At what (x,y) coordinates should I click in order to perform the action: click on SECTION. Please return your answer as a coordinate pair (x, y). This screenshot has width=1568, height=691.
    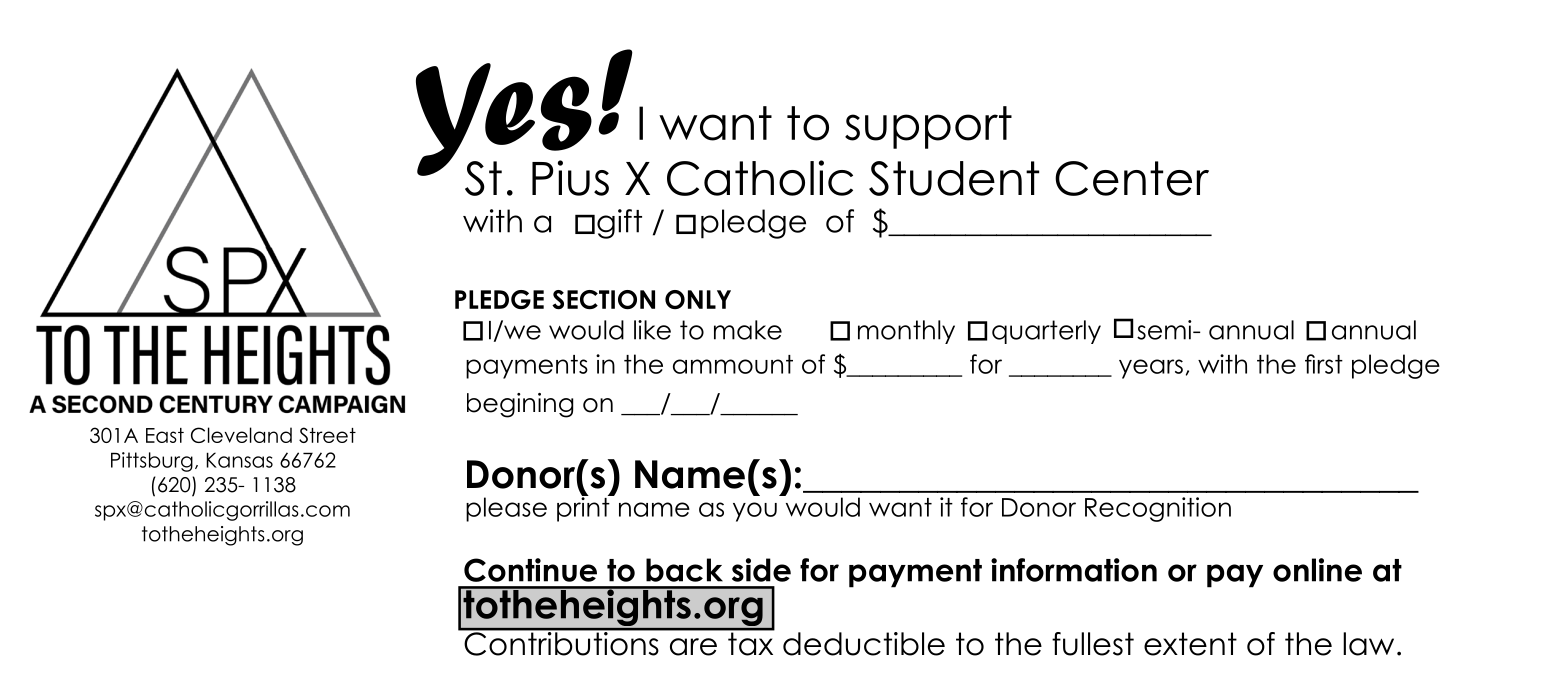
    Looking at the image, I should click on (603, 300).
